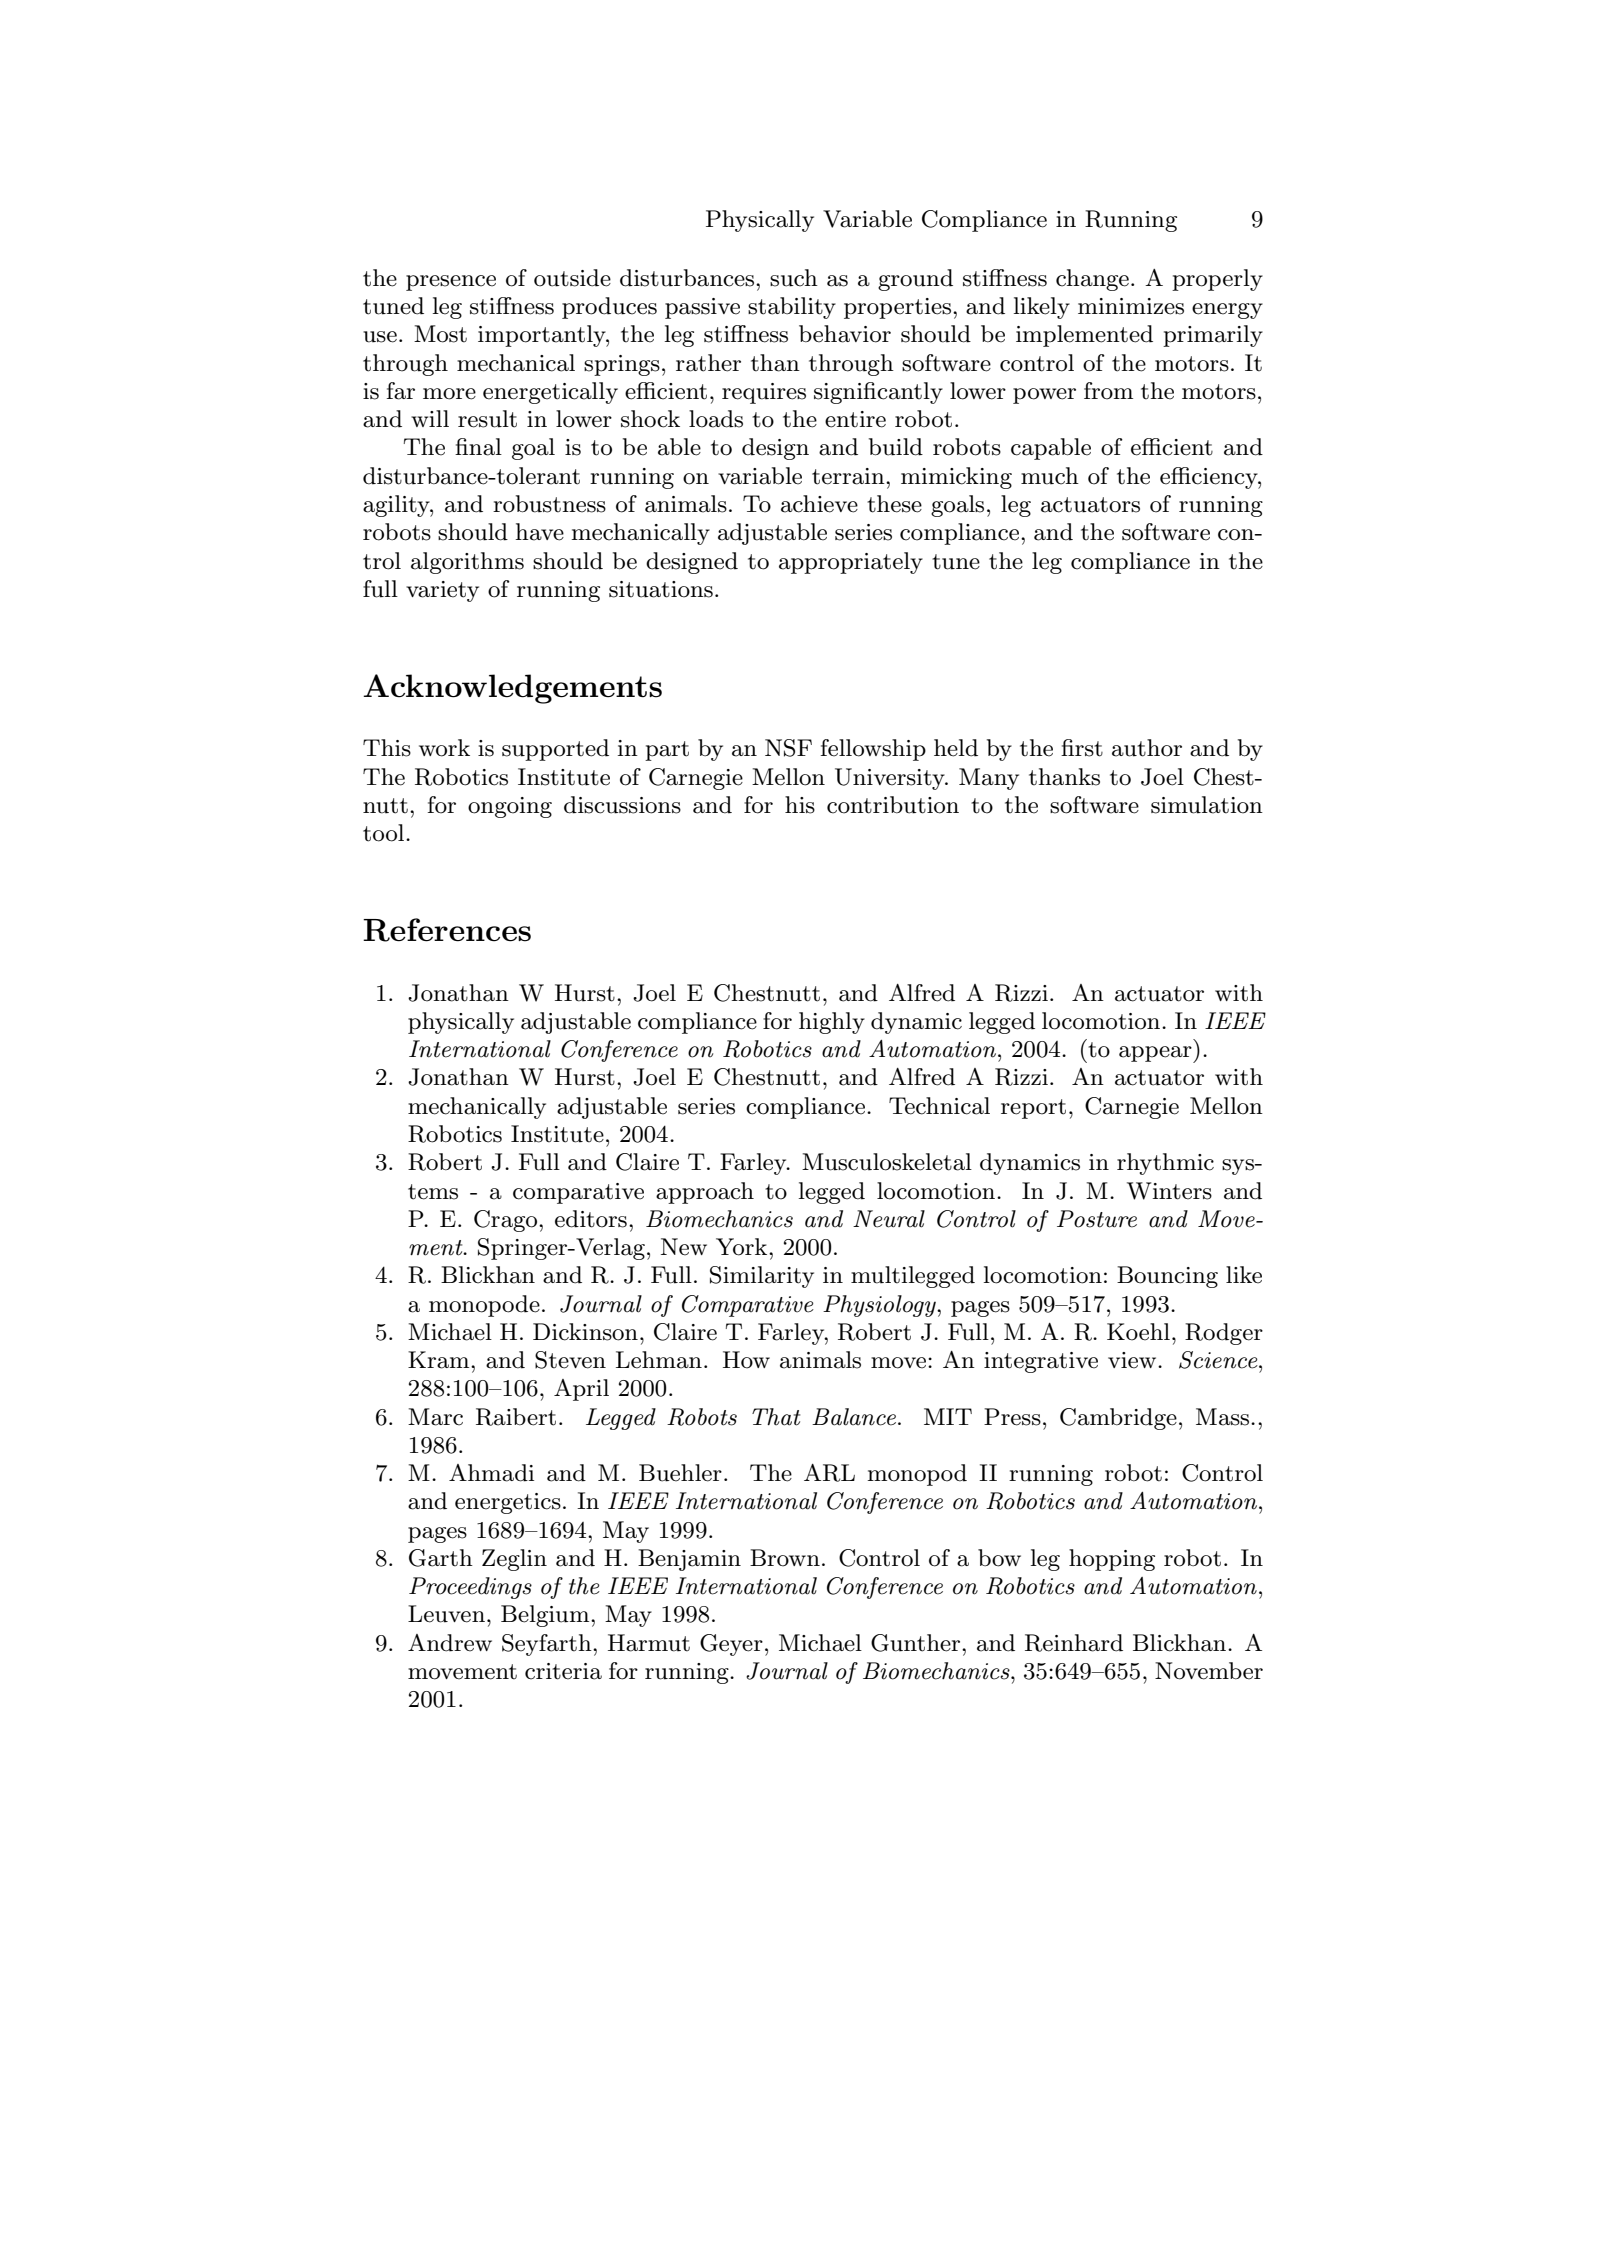 Image resolution: width=1602 pixels, height=2267 pixels. What do you see at coordinates (731, 1645) in the screenshot?
I see `Geyer` at bounding box center [731, 1645].
